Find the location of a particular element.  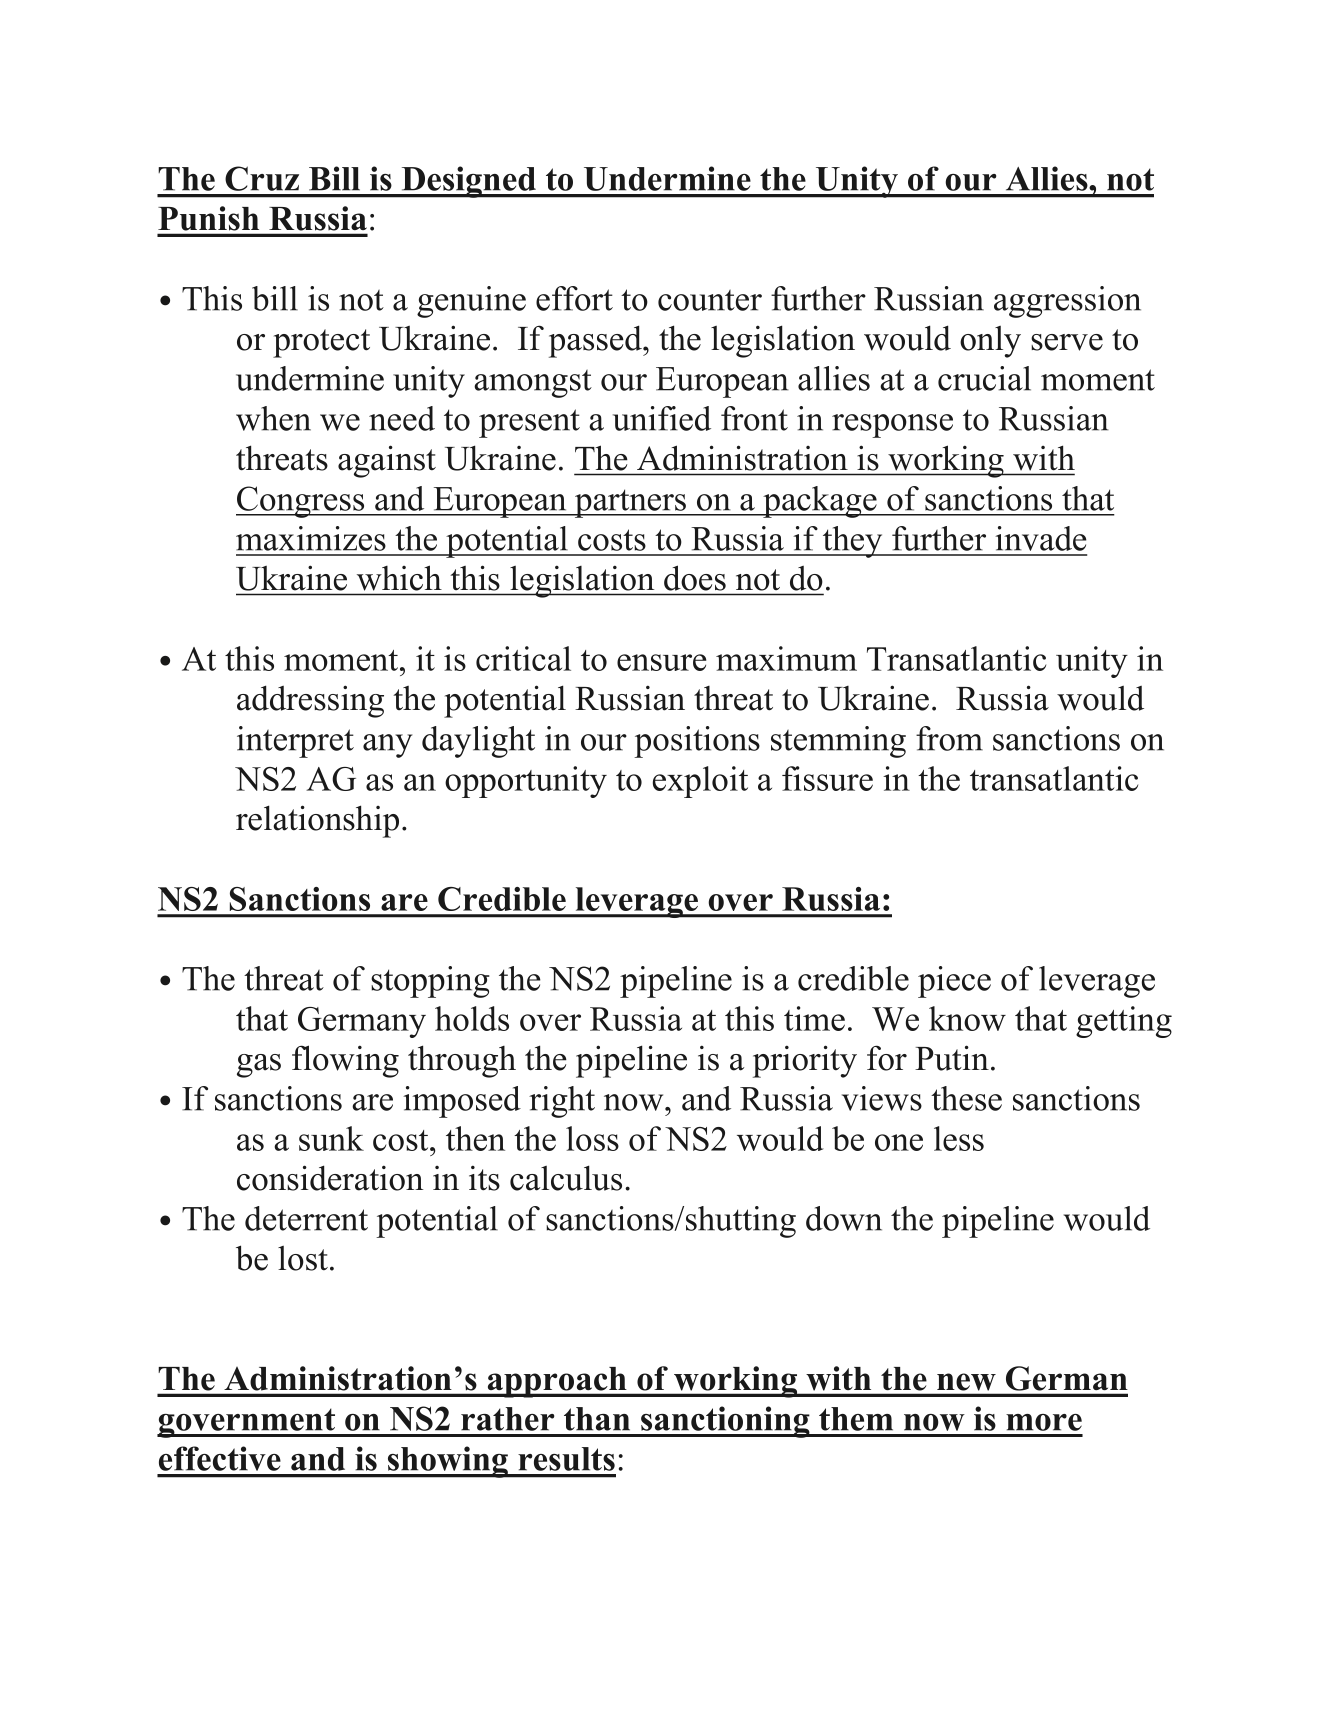

counter is located at coordinates (710, 300).
